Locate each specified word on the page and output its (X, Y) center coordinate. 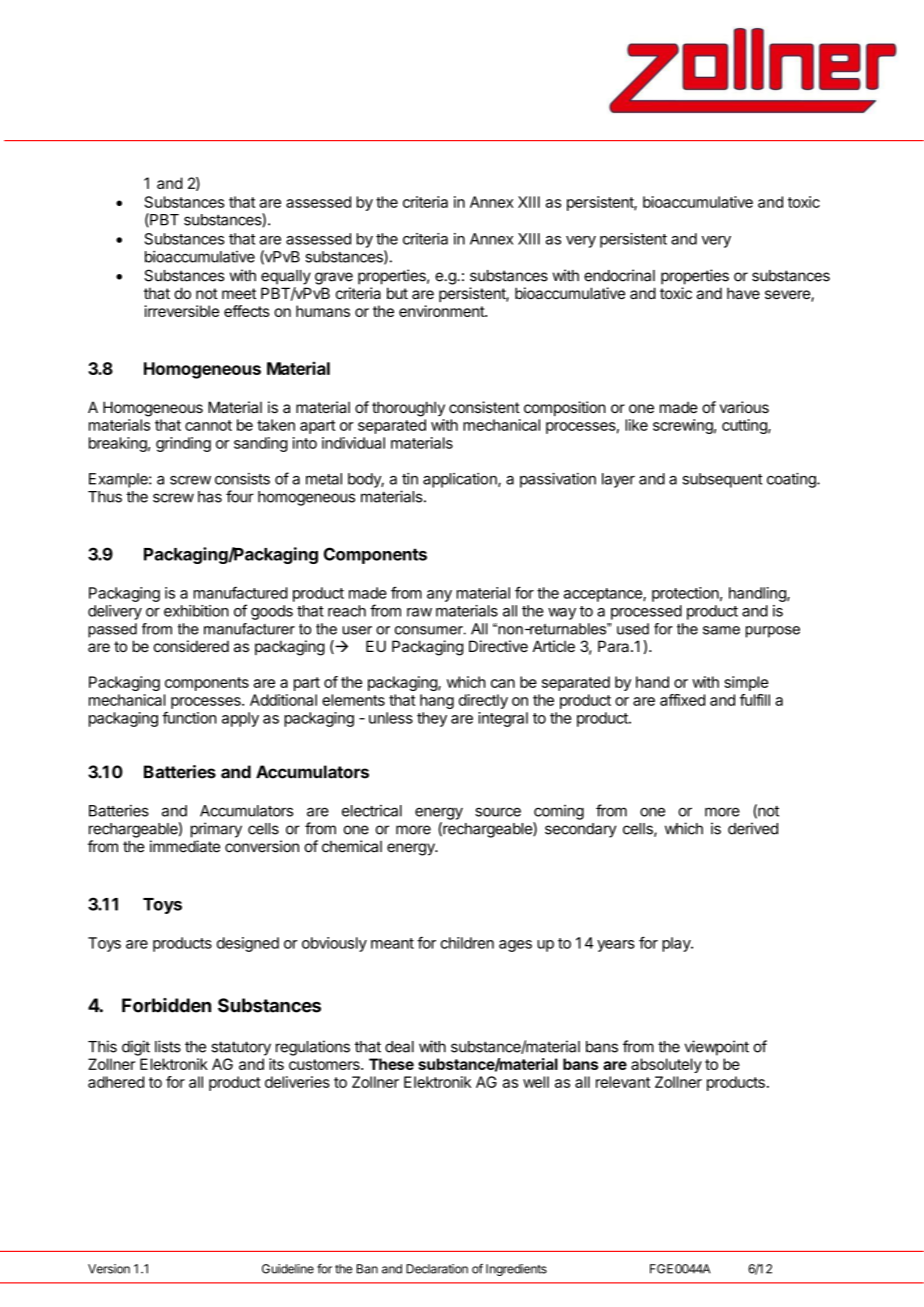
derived (753, 828)
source (498, 812)
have (743, 293)
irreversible (182, 311)
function (189, 718)
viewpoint (717, 1048)
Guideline (288, 1269)
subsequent (722, 480)
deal (399, 1047)
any (439, 596)
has (210, 497)
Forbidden (166, 1005)
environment (442, 311)
